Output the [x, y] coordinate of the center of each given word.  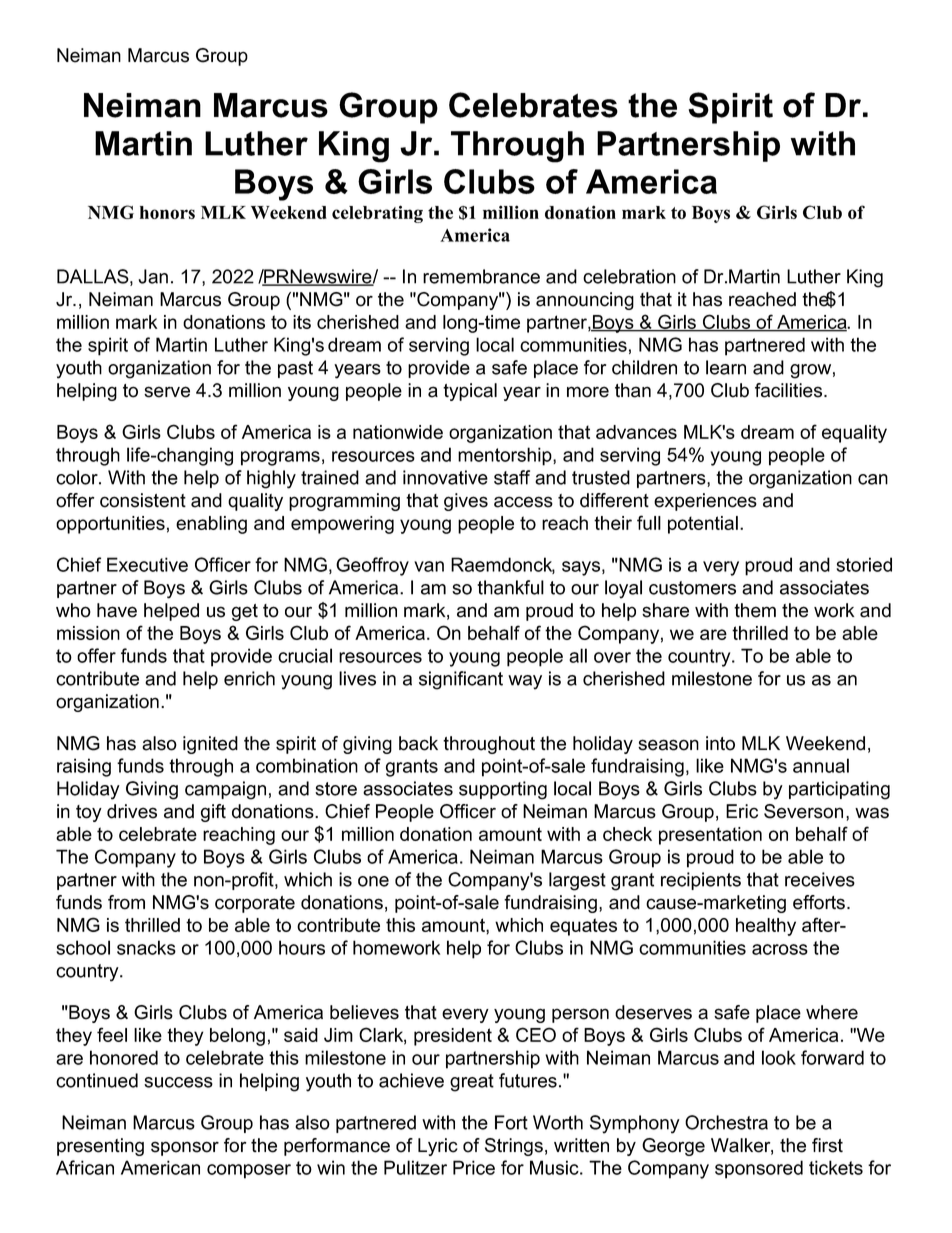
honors [167, 212]
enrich [249, 678]
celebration [629, 276]
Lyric [438, 1147]
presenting [100, 1147]
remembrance [481, 276]
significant [461, 680]
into [720, 743]
